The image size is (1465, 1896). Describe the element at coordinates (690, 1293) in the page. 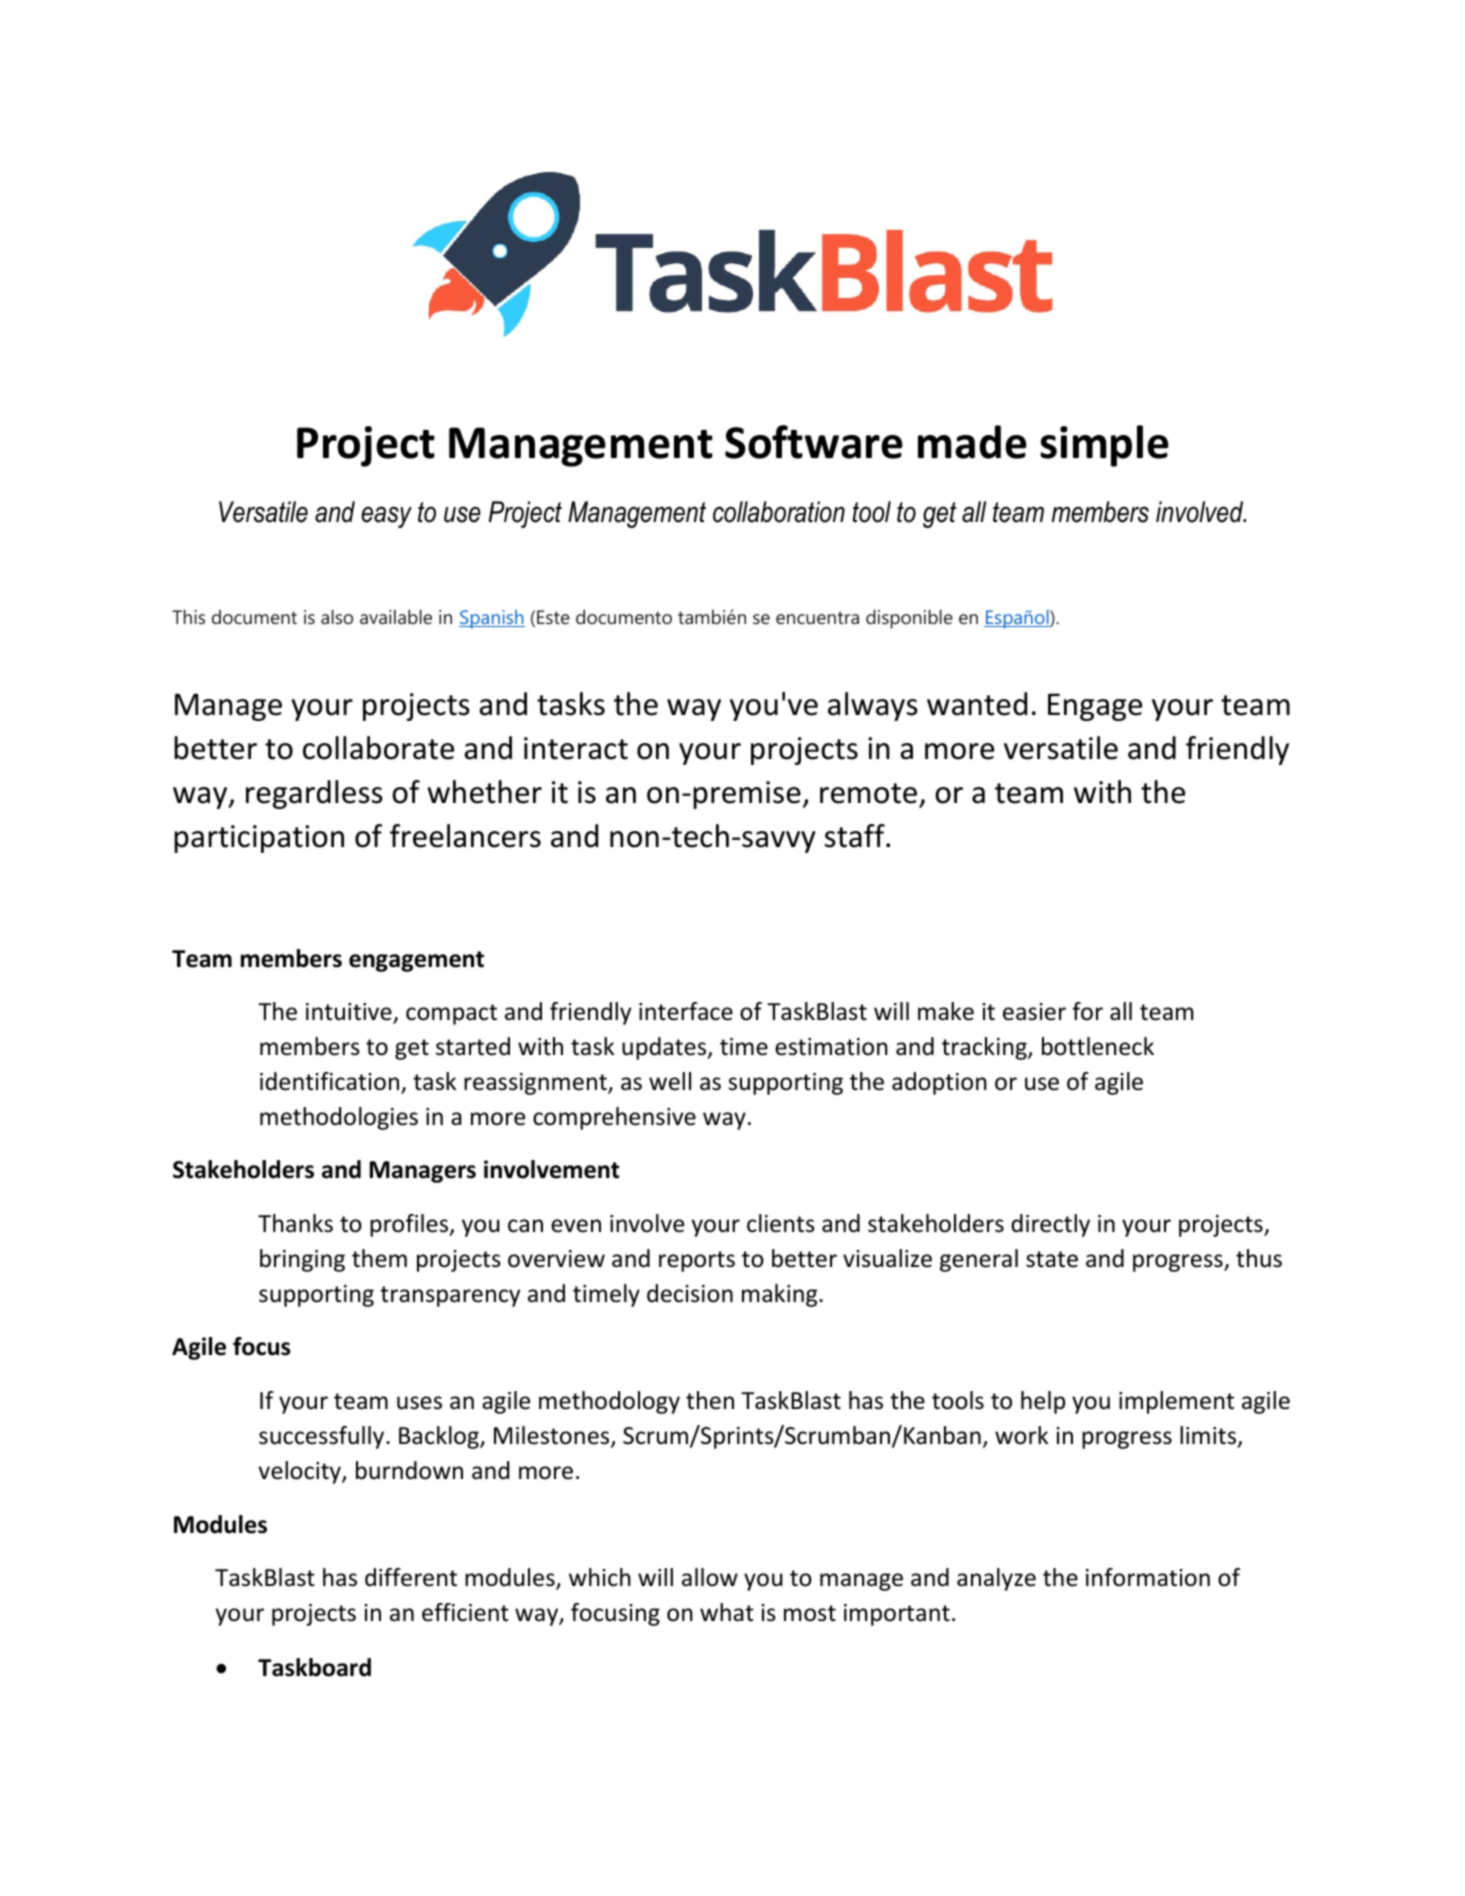

I see `decision` at that location.
